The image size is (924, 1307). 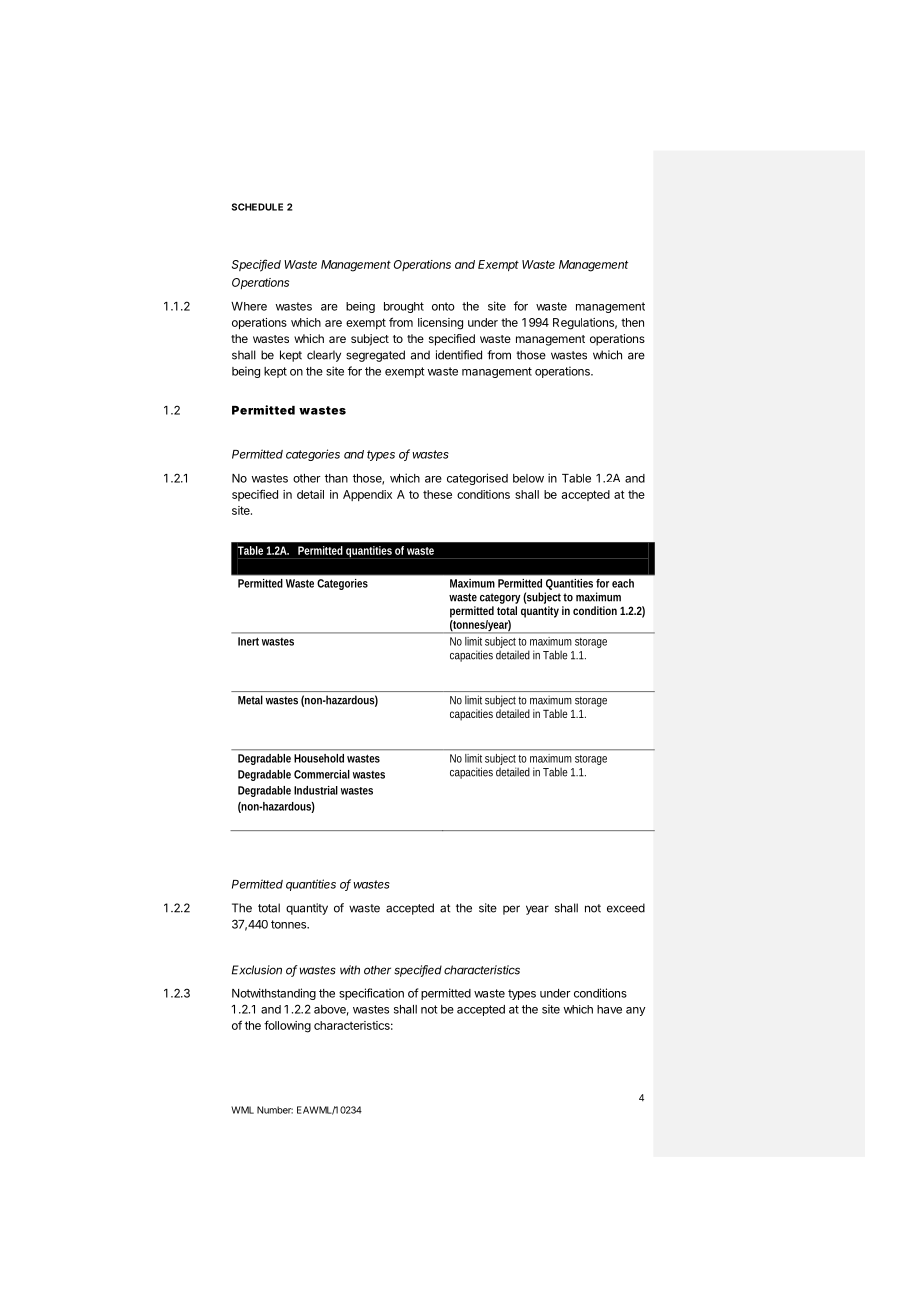 What do you see at coordinates (500, 598) in the screenshot?
I see `category` at bounding box center [500, 598].
